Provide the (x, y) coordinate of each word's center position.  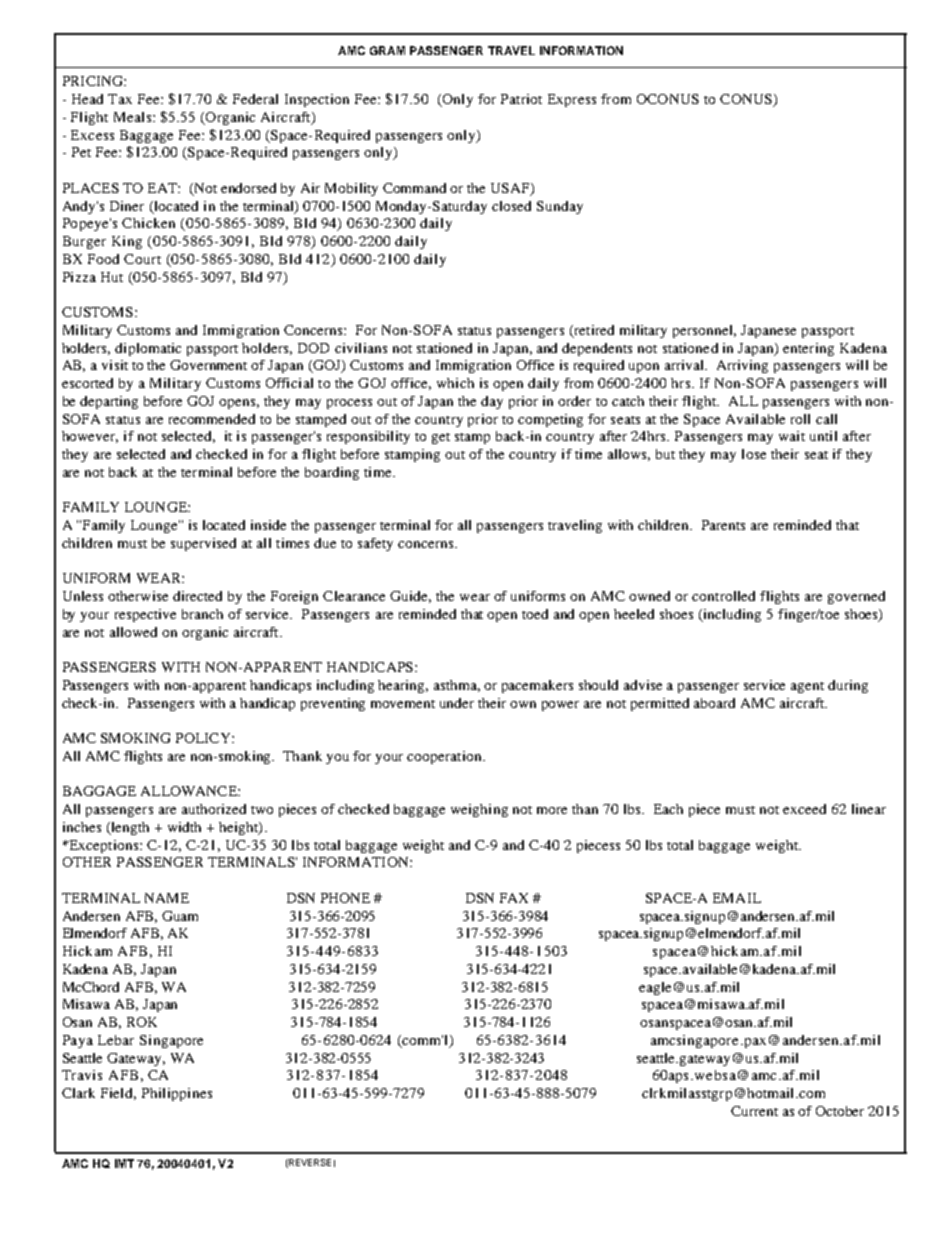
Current (754, 1111)
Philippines (177, 1094)
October (840, 1111)
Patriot (521, 99)
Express (572, 100)
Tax (120, 99)
